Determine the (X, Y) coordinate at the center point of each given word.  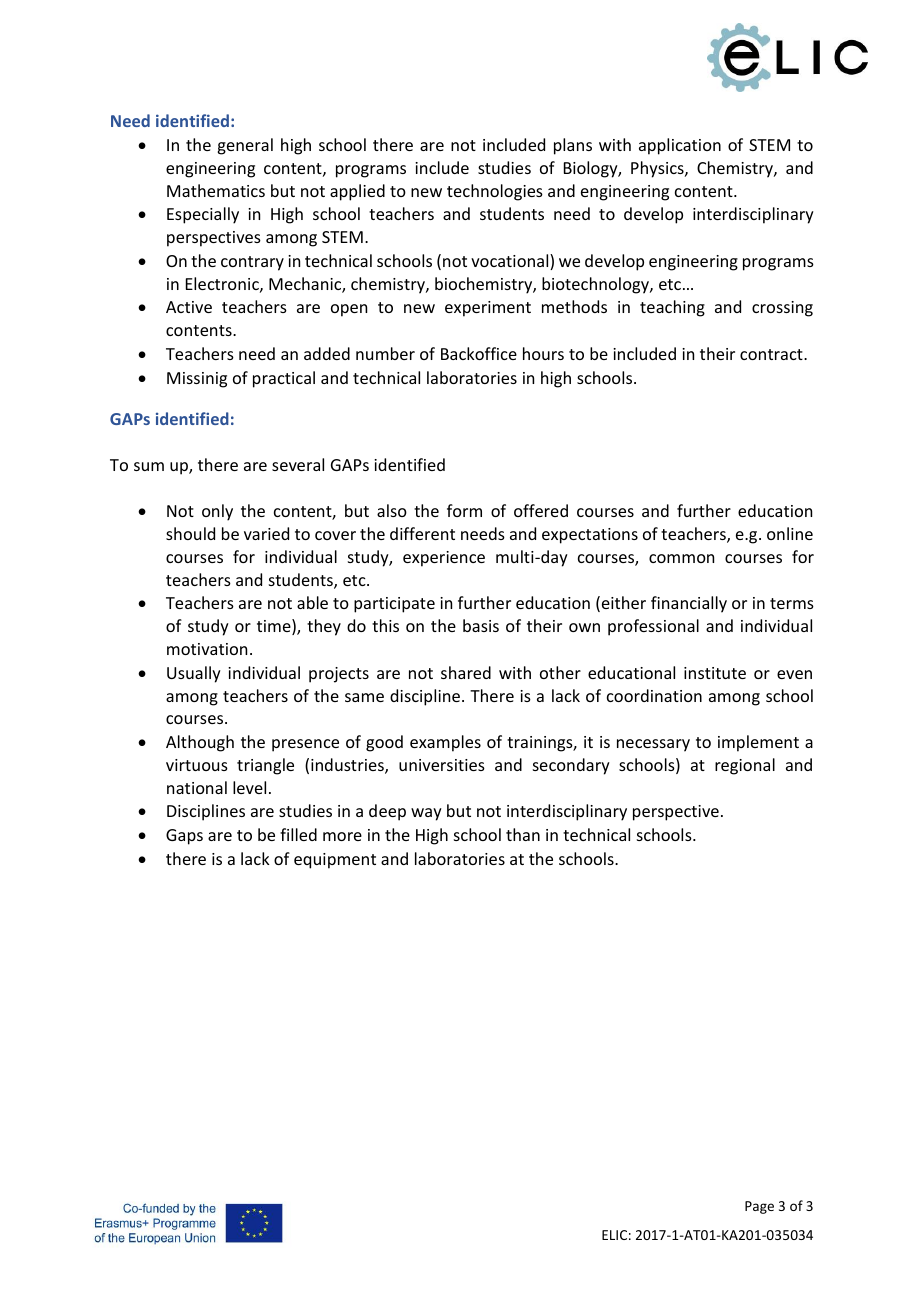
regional (745, 766)
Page (759, 1207)
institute (715, 673)
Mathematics (216, 190)
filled (298, 834)
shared (466, 672)
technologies (495, 192)
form (464, 510)
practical (284, 379)
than (523, 834)
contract (772, 354)
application (680, 146)
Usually (194, 674)
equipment (335, 861)
